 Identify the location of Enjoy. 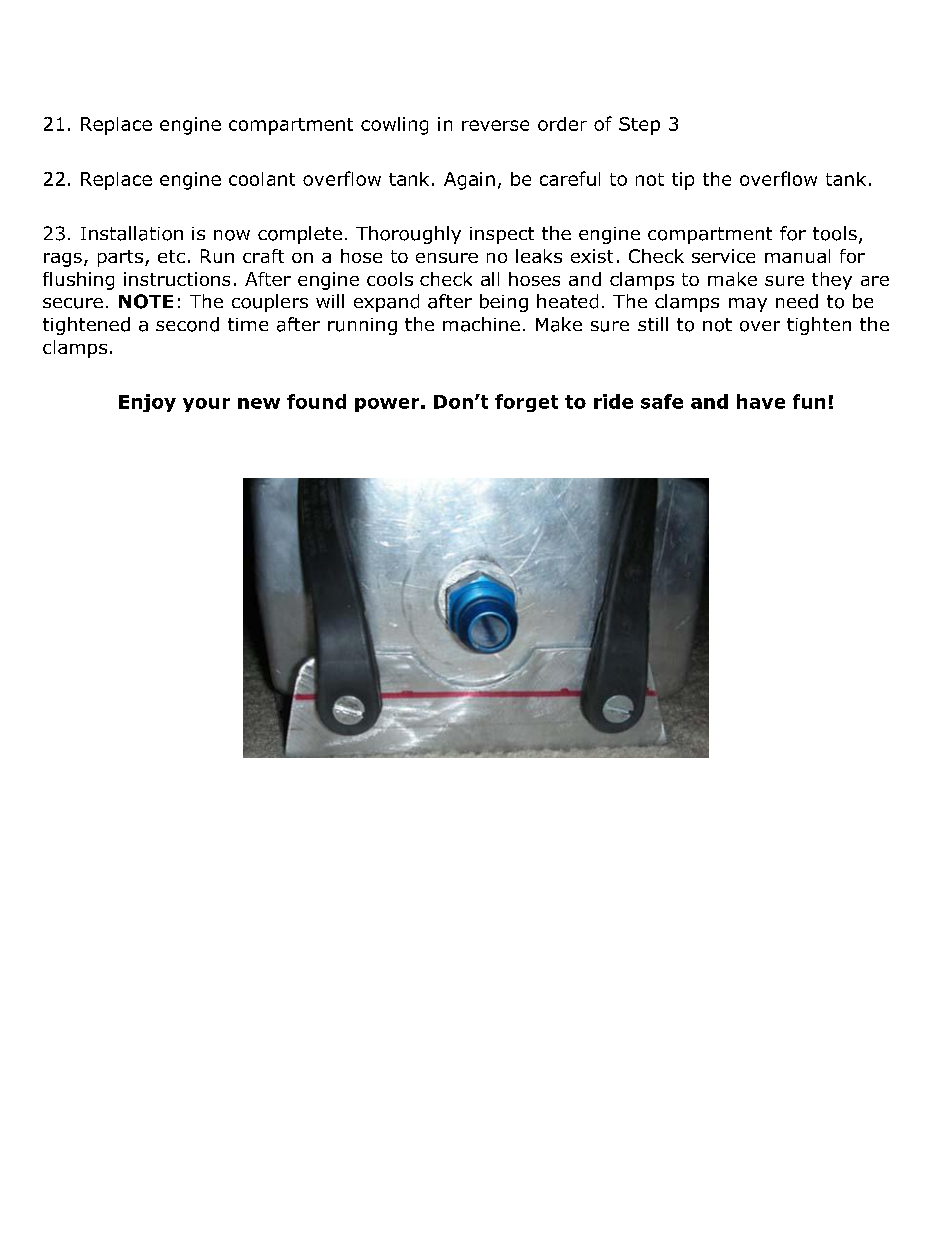
(147, 403).
